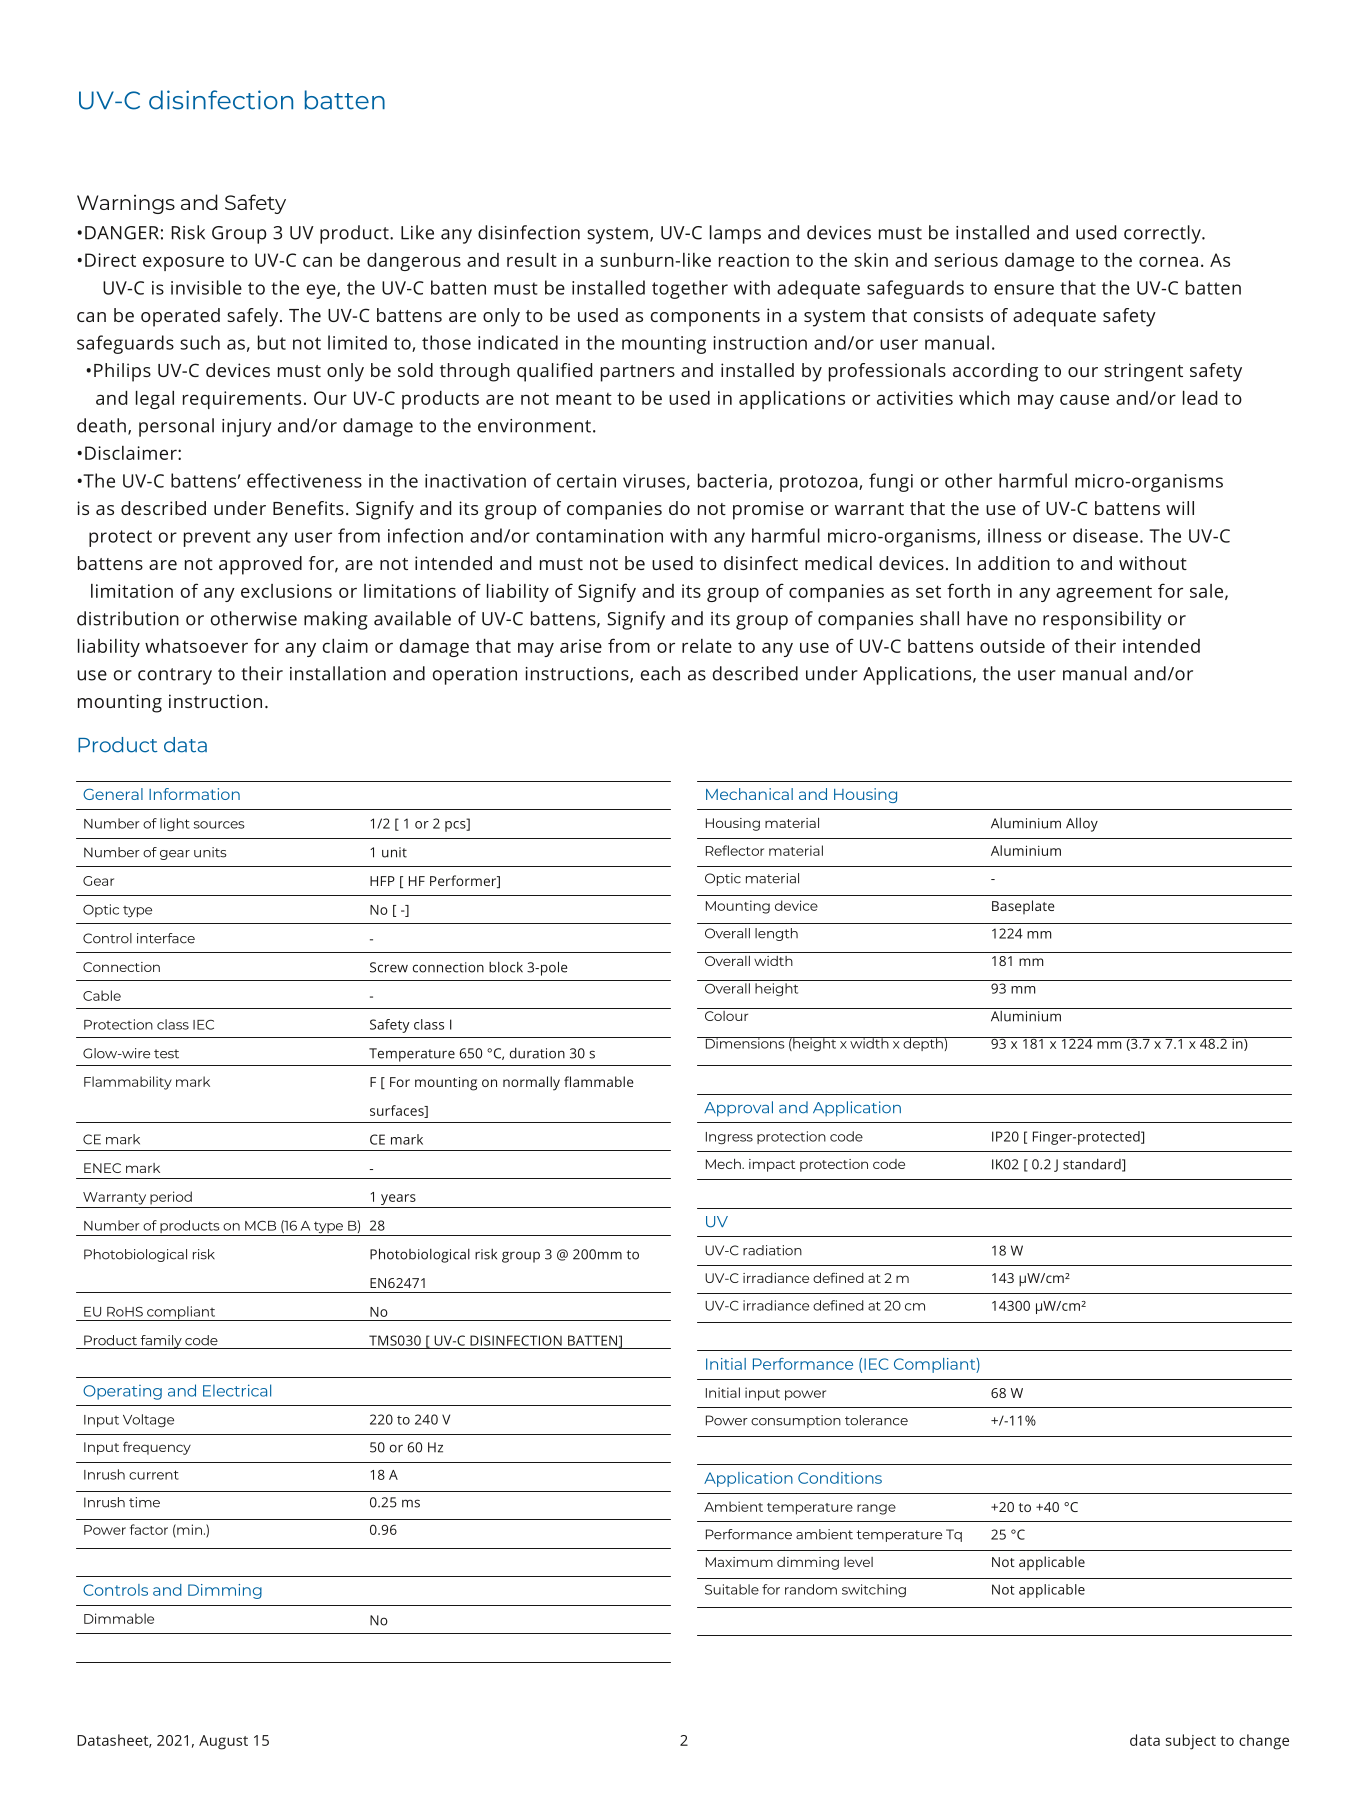 Image resolution: width=1366 pixels, height=1817 pixels. What do you see at coordinates (223, 1742) in the page?
I see `August` at bounding box center [223, 1742].
